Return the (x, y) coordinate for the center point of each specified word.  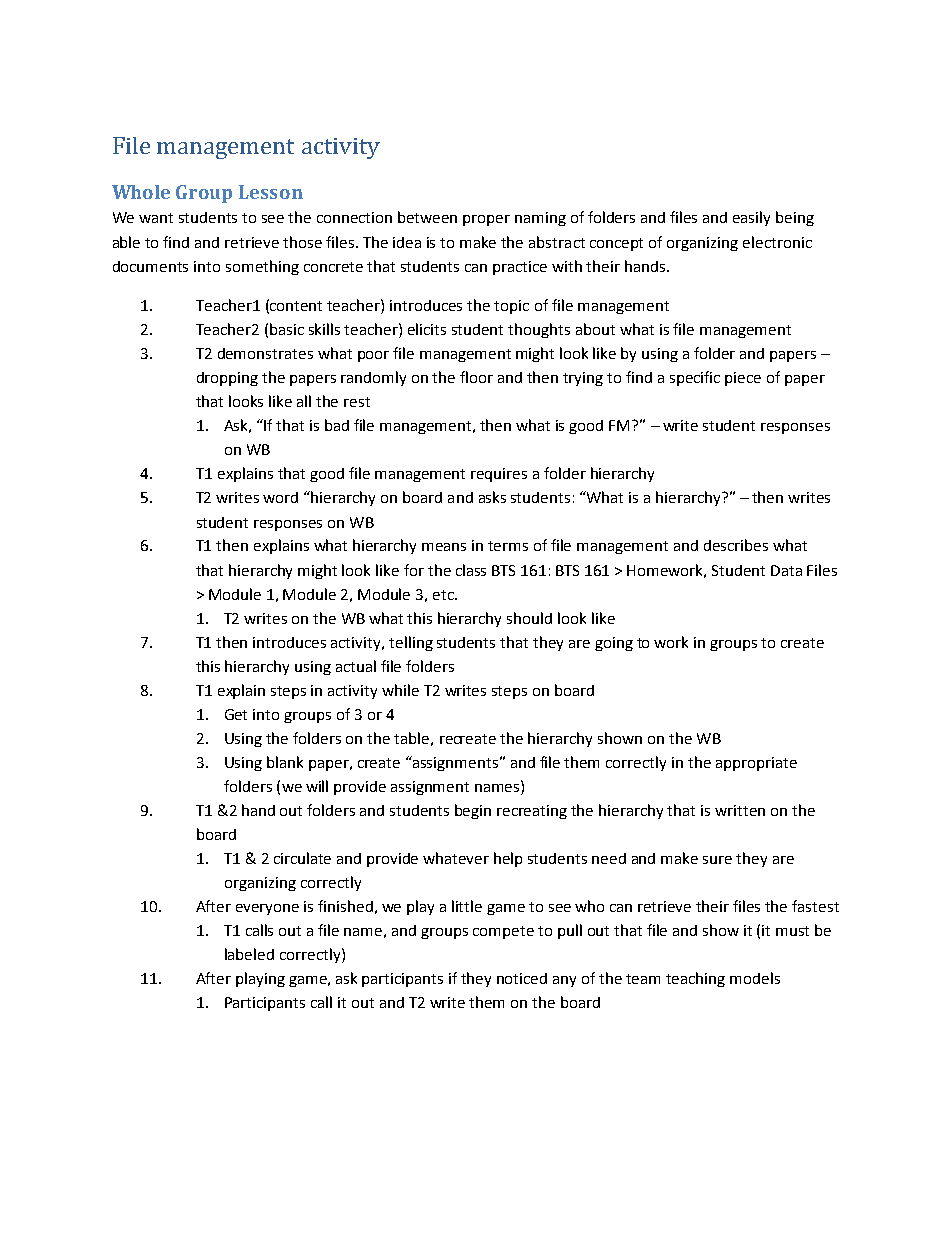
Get (236, 714)
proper (486, 220)
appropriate (756, 764)
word (280, 497)
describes (736, 545)
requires (499, 475)
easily (751, 218)
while (400, 690)
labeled (249, 954)
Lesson (271, 192)
